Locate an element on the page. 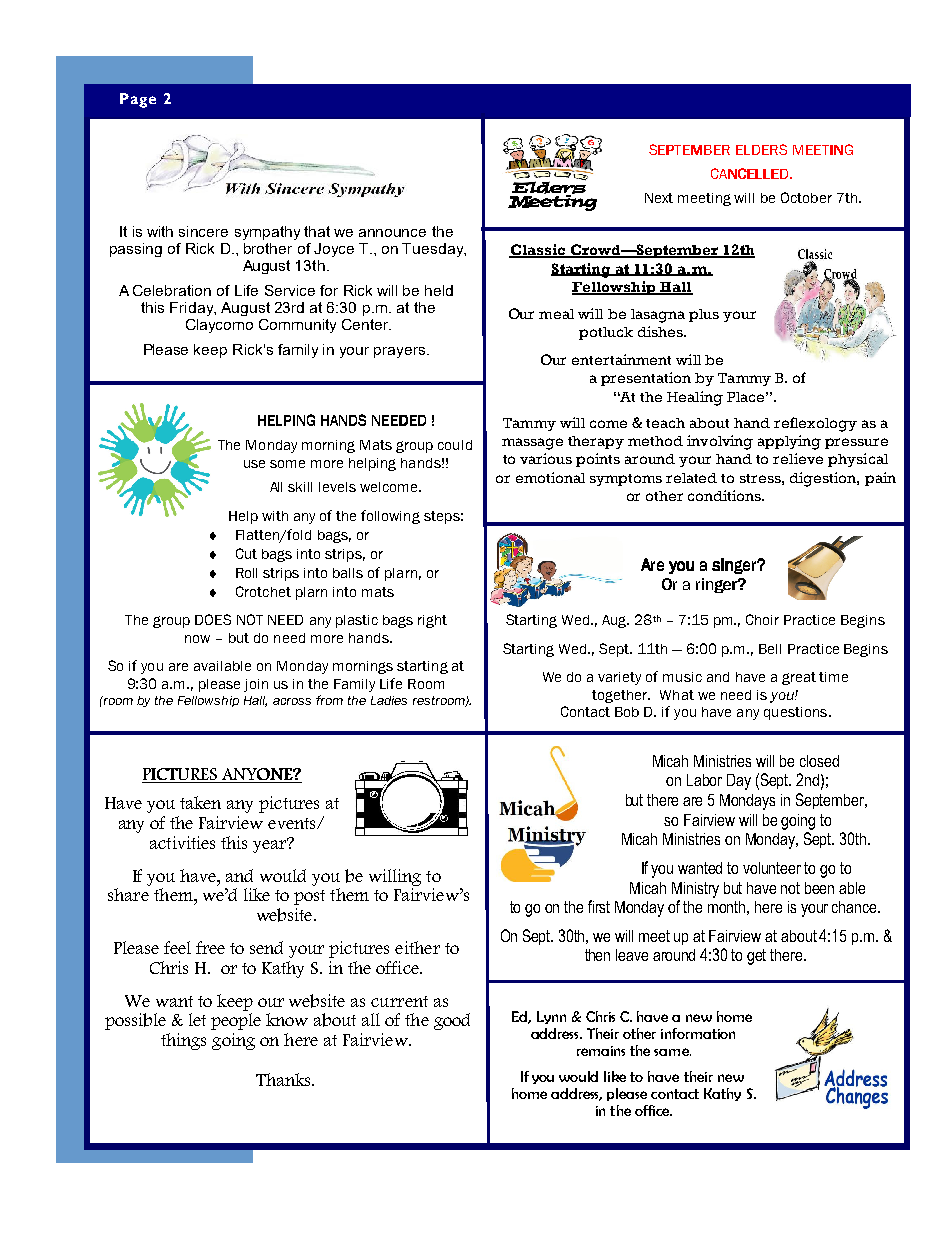 The image size is (952, 1233). closed is located at coordinates (819, 761).
